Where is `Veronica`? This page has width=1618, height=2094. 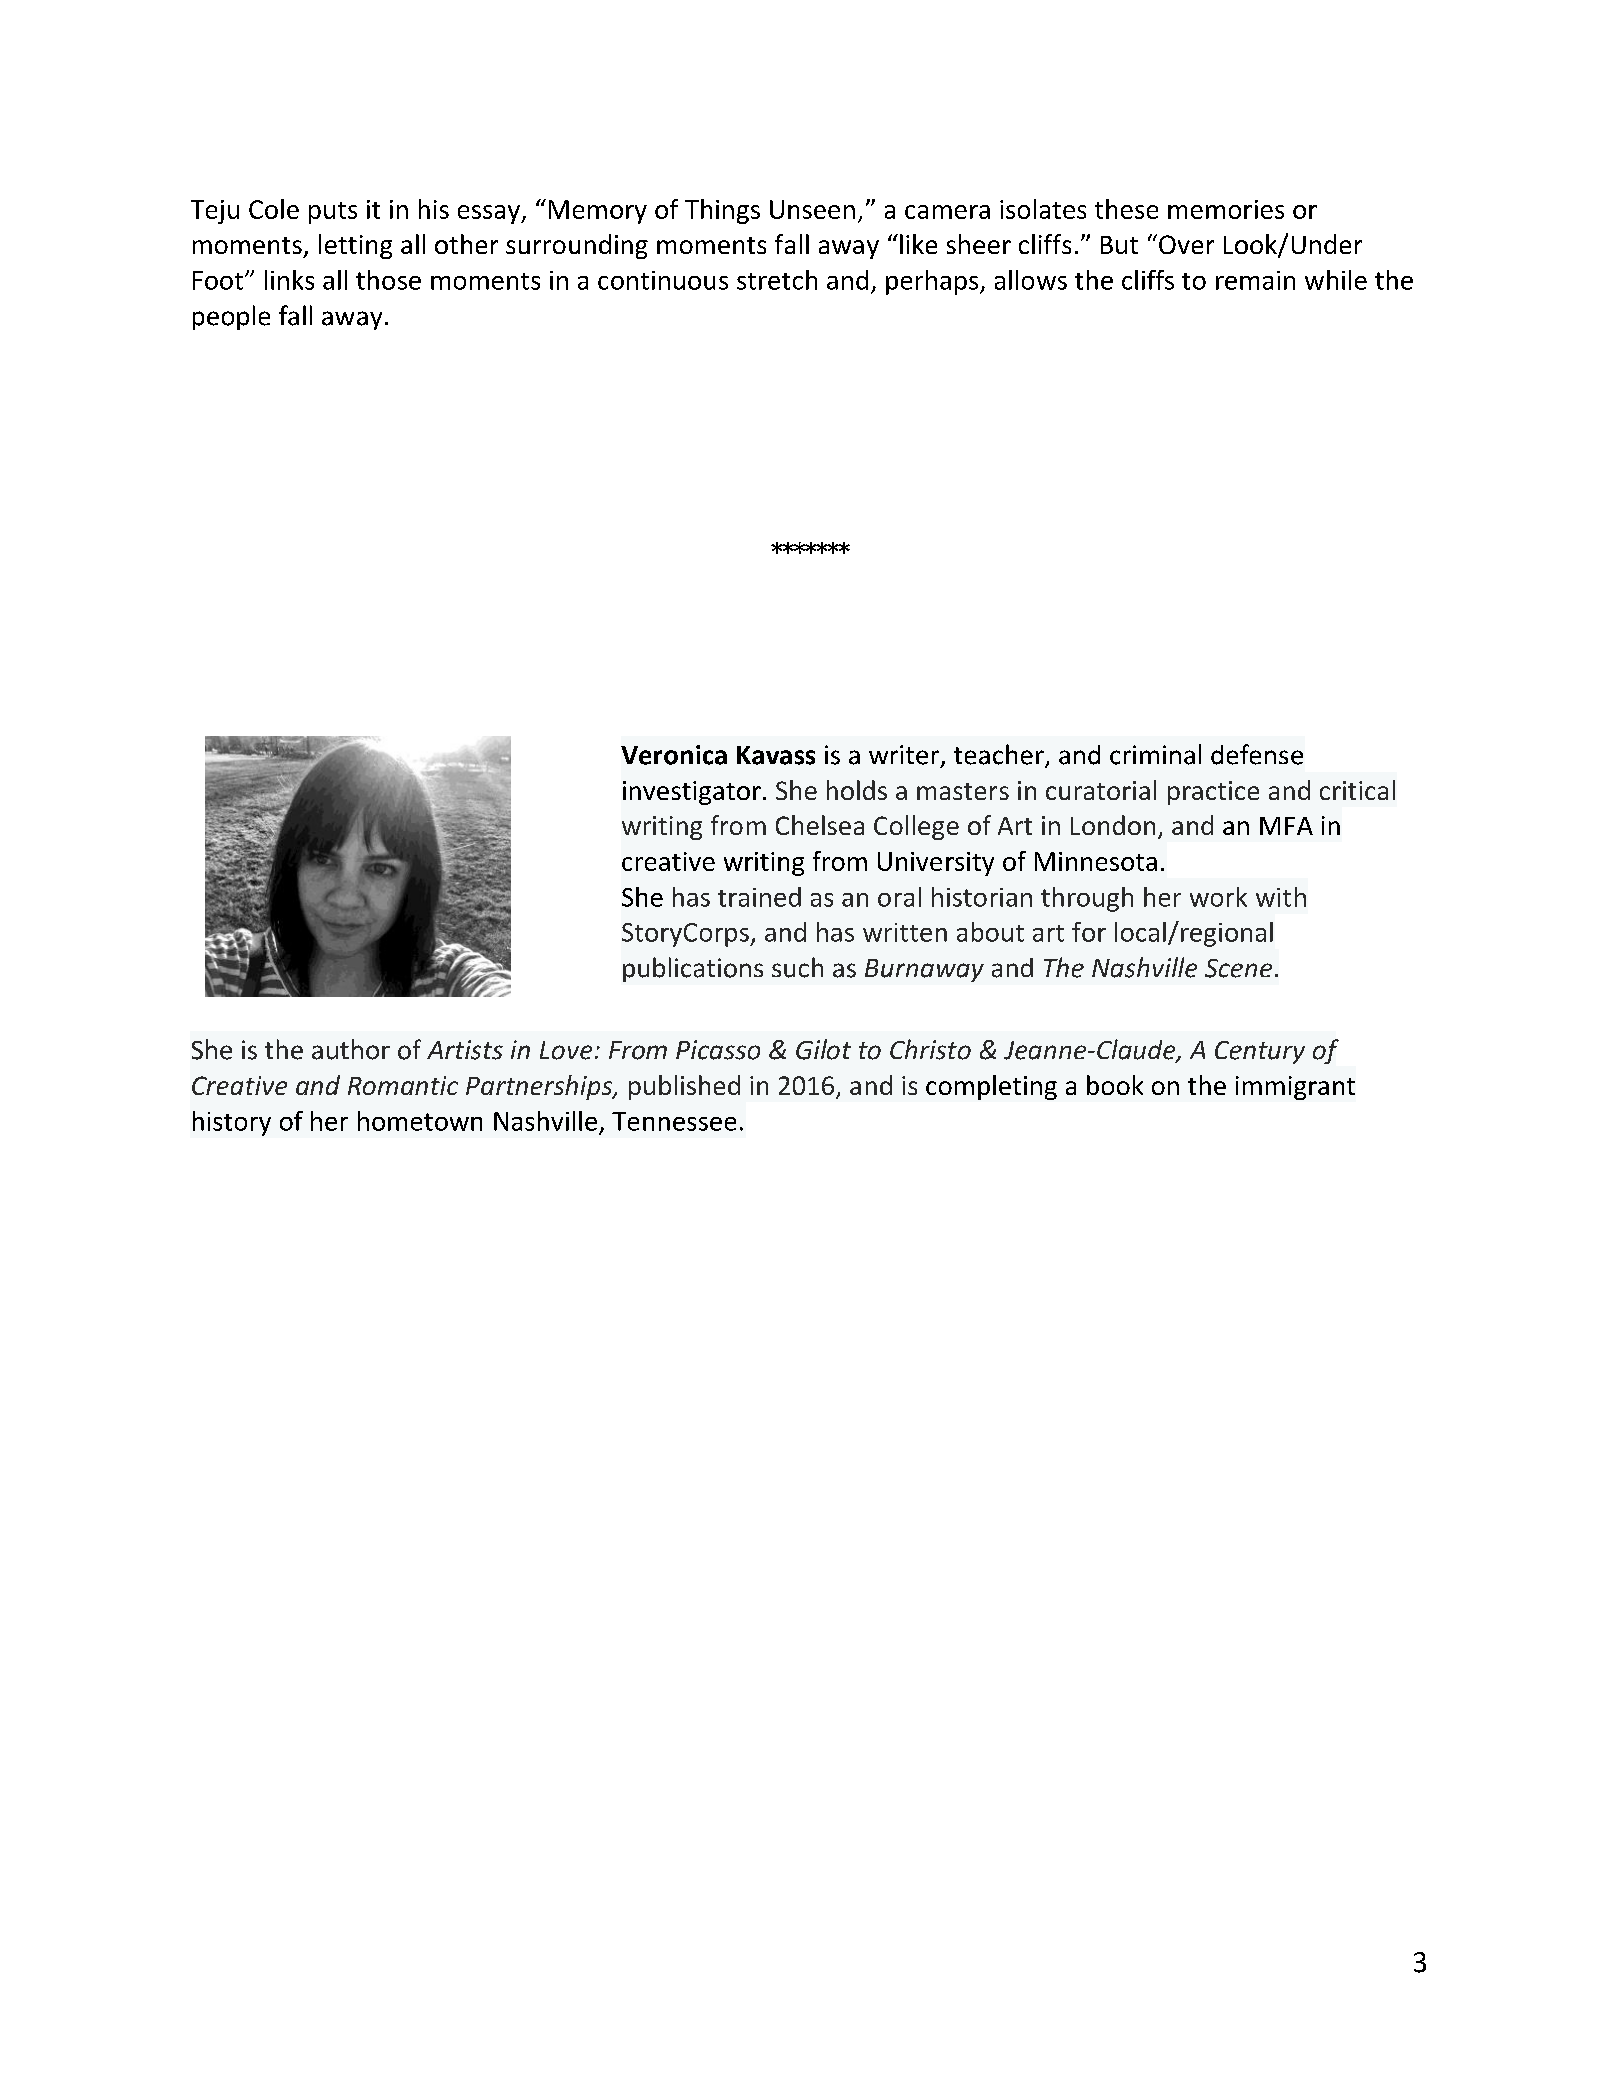
Veronica is located at coordinates (674, 755).
